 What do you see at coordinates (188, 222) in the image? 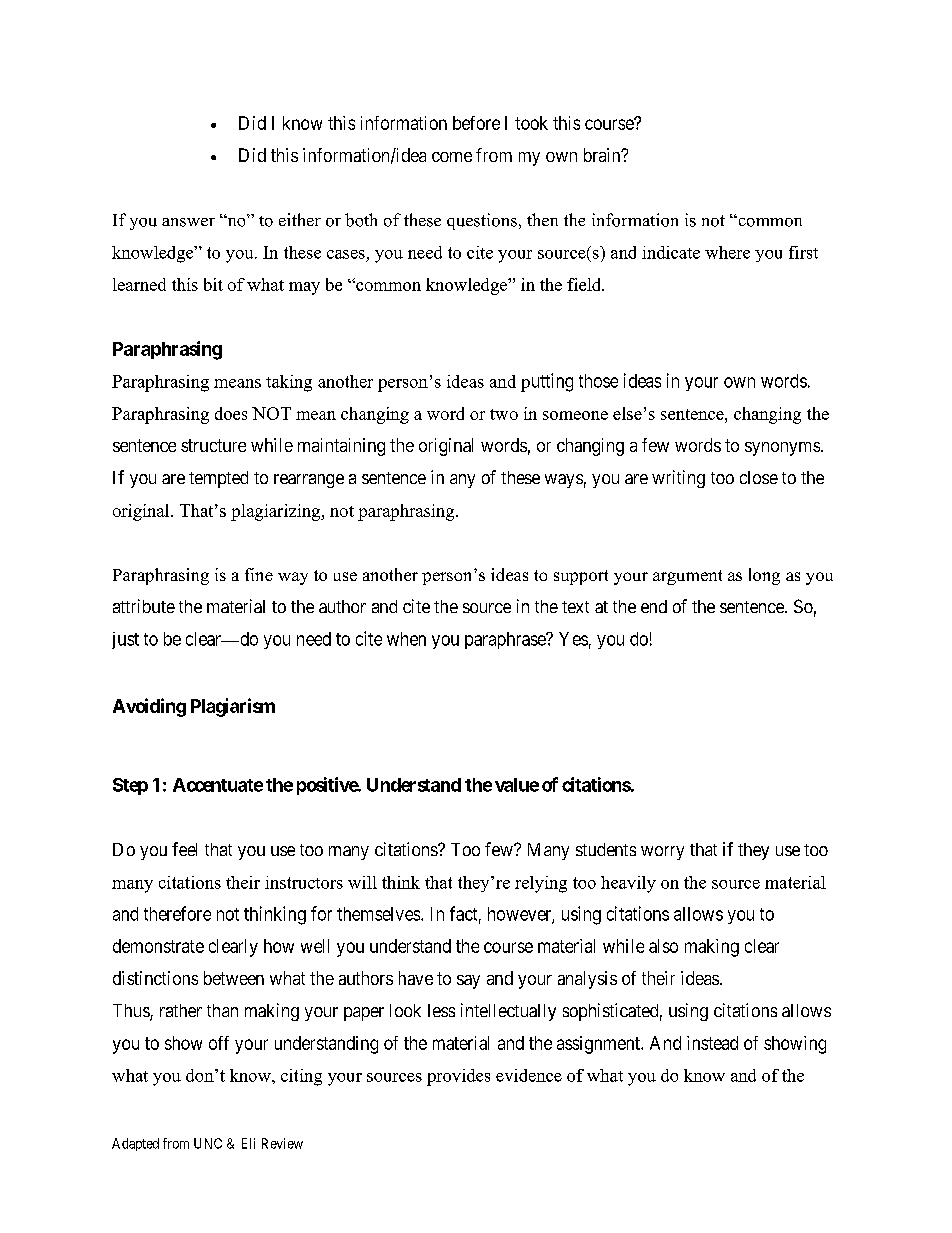
I see `answer` at bounding box center [188, 222].
